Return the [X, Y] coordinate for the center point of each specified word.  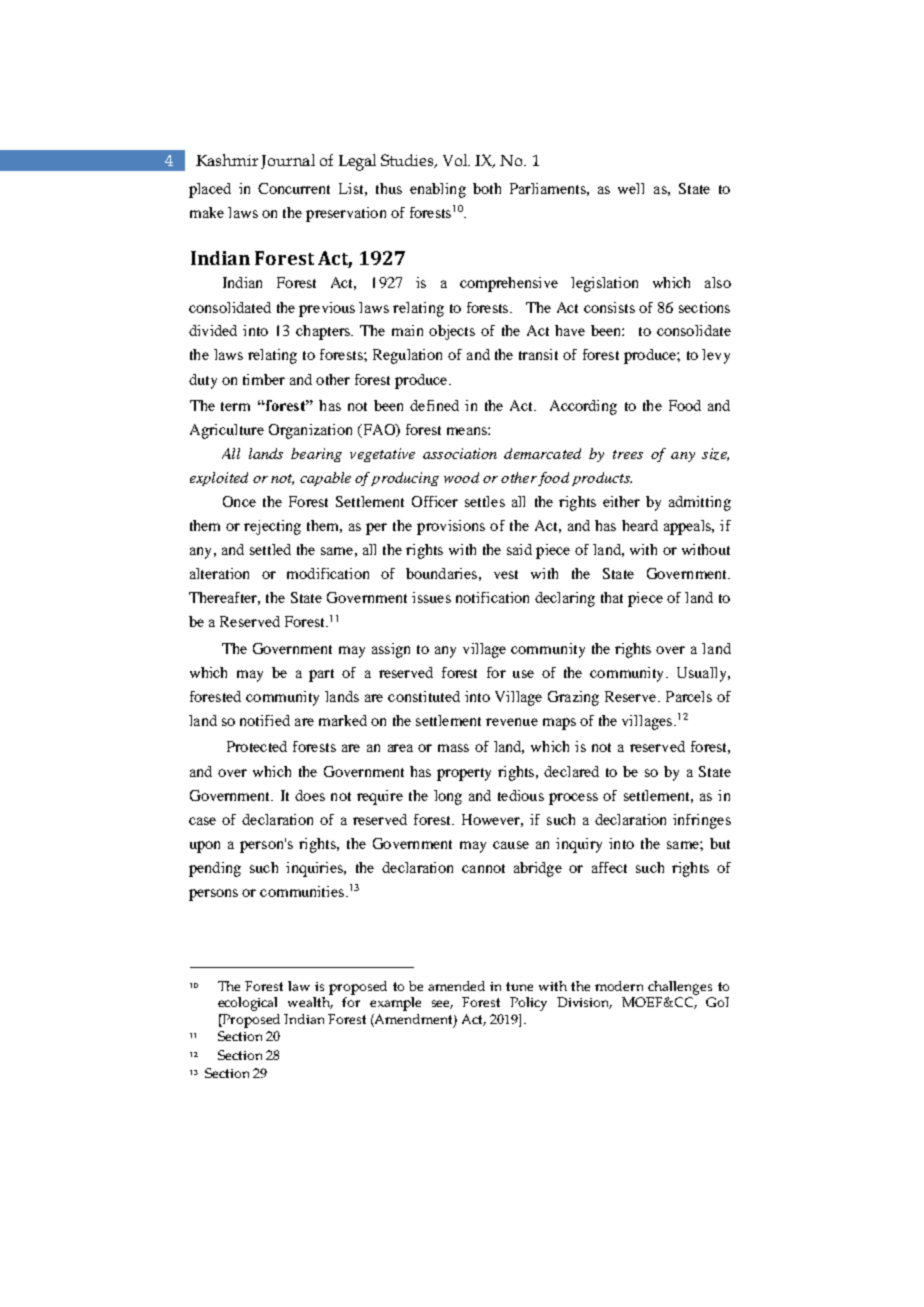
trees [628, 454]
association [460, 453]
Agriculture [227, 431]
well [631, 188]
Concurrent [294, 188]
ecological [247, 1004]
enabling [438, 190]
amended [456, 986]
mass [453, 748]
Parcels [689, 696]
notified [265, 720]
